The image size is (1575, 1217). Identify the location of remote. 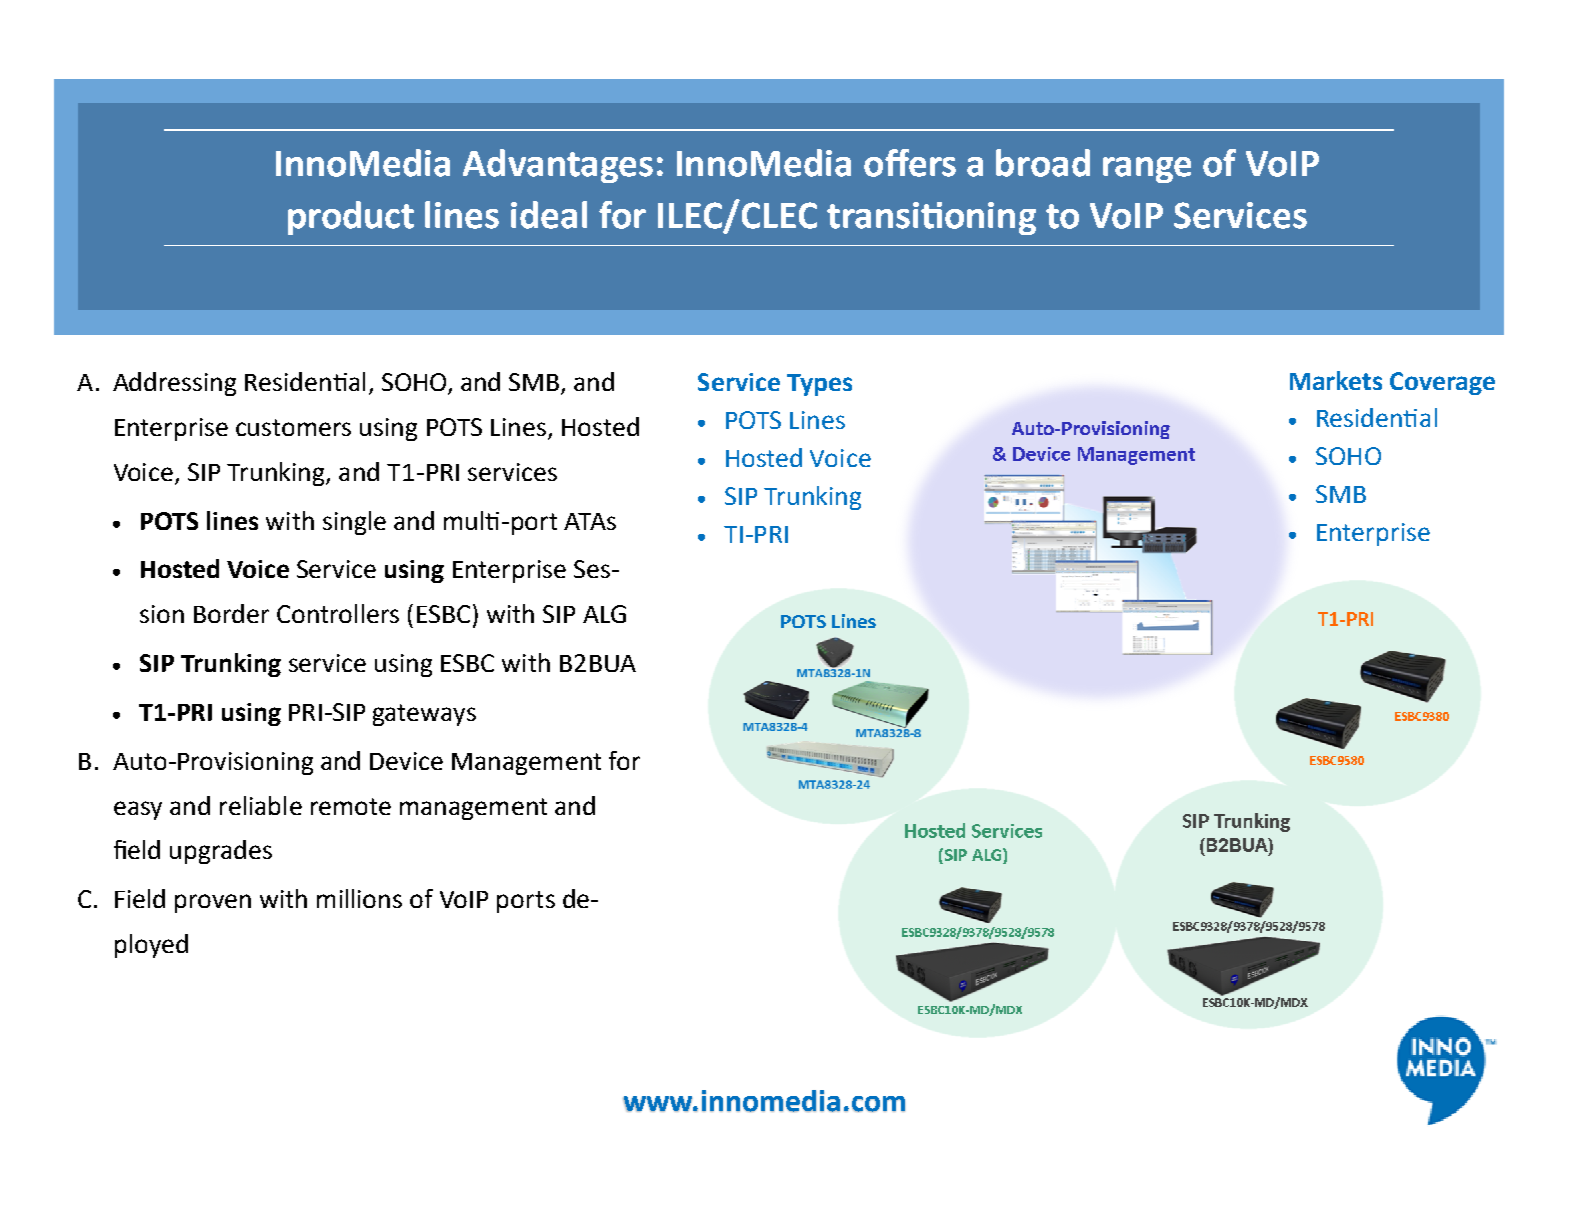
(351, 806).
